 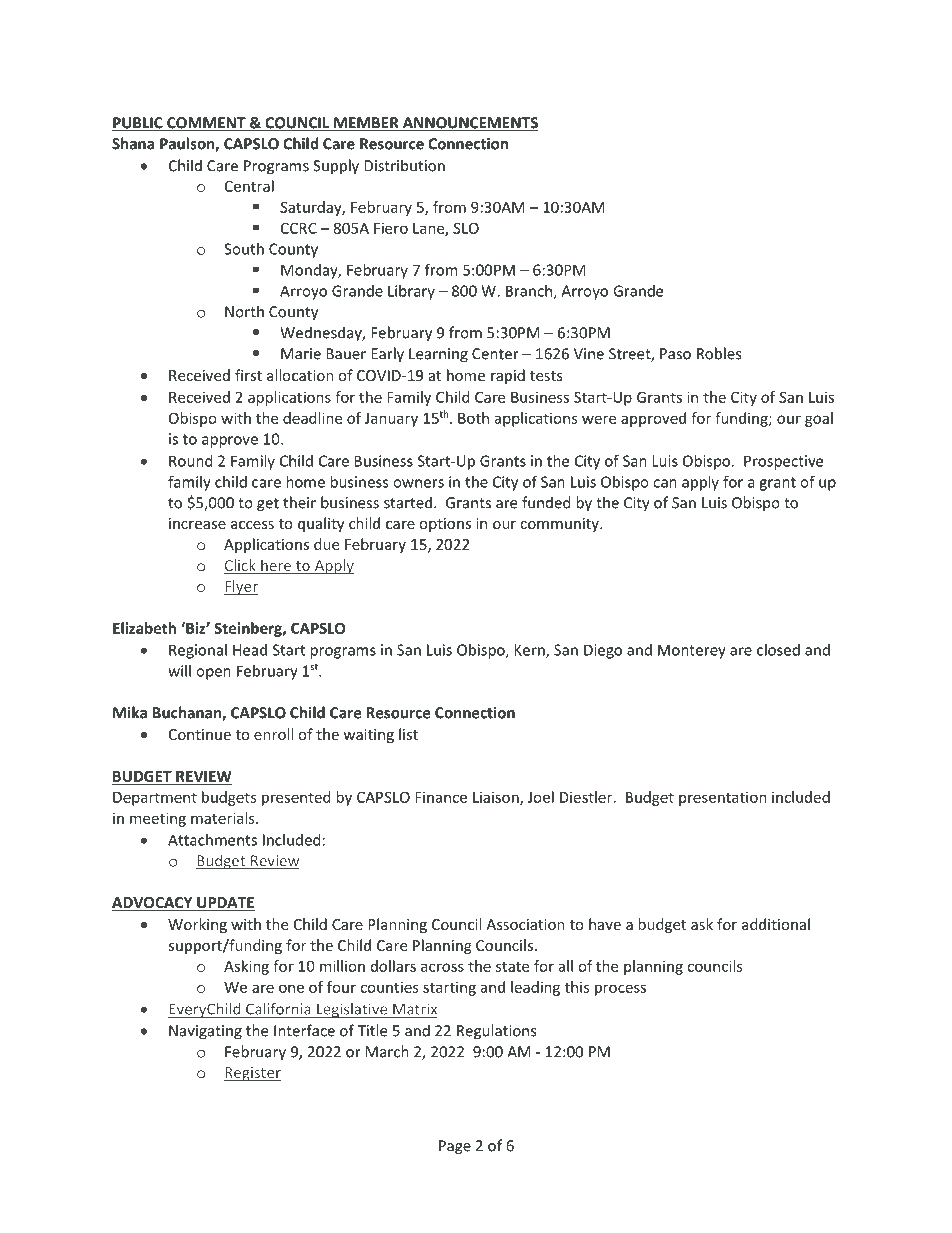 What do you see at coordinates (455, 1147) in the document?
I see `Page` at bounding box center [455, 1147].
